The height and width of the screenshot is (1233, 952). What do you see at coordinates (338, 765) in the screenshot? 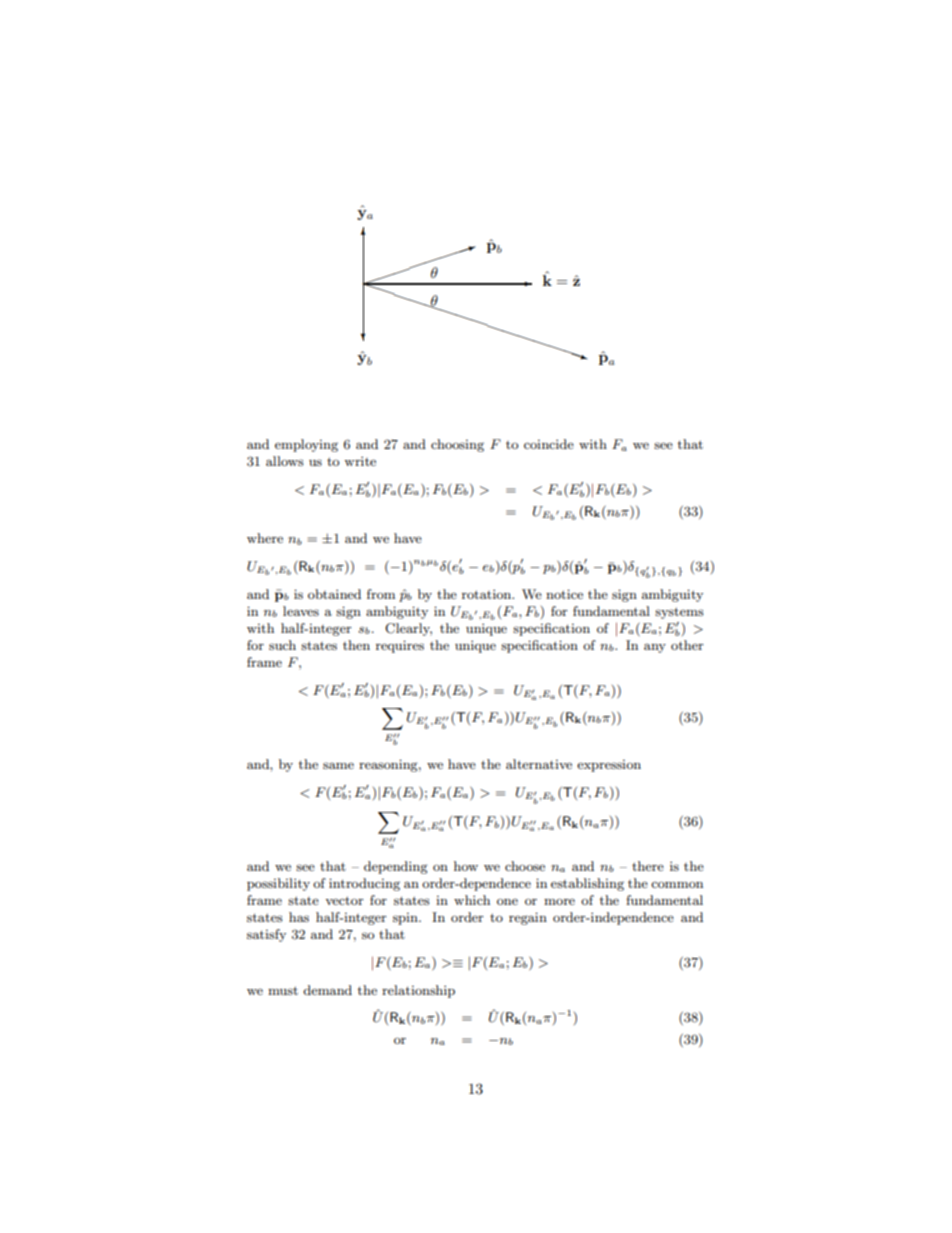
I see `same` at bounding box center [338, 765].
